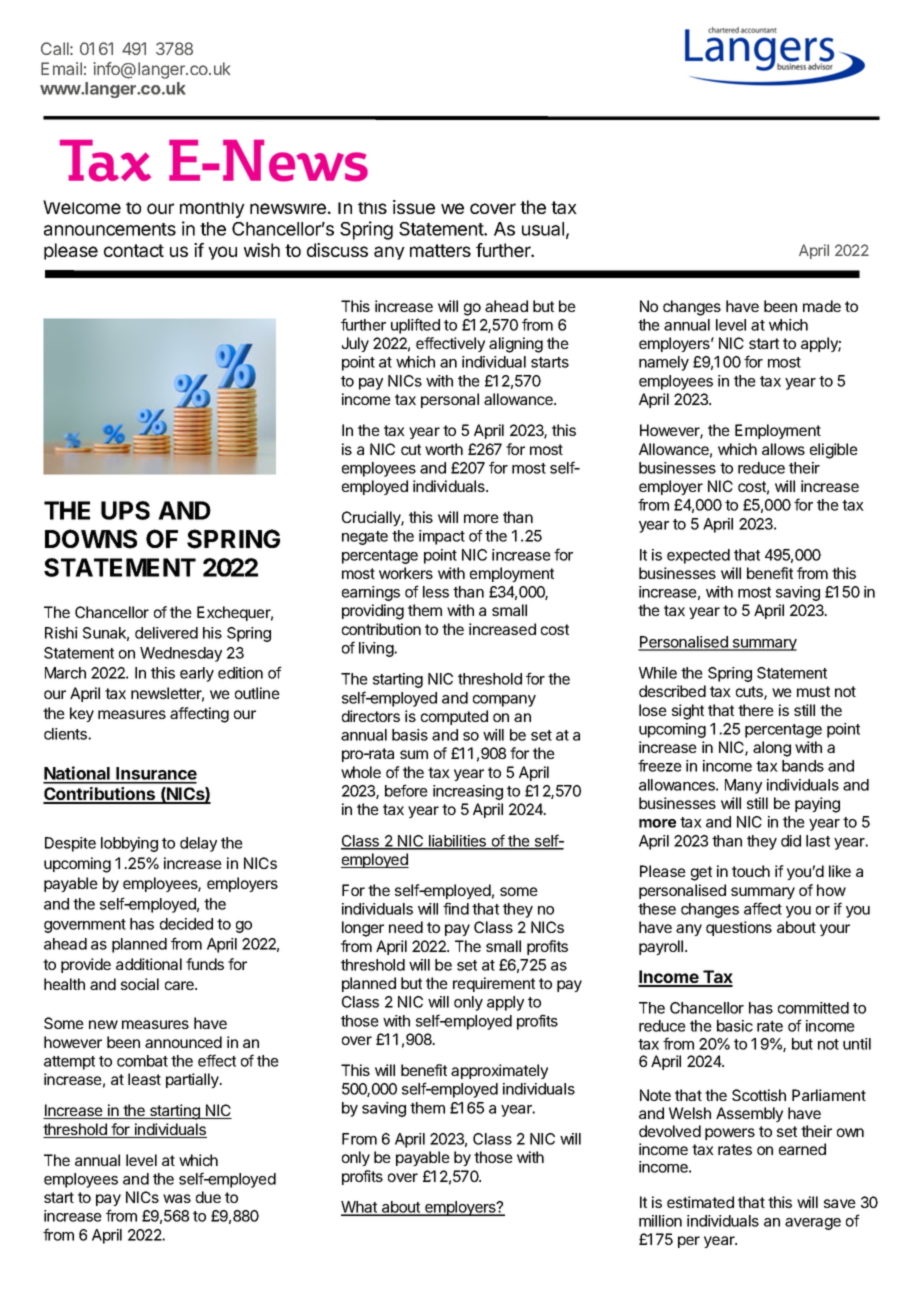 Image resolution: width=924 pixels, height=1308 pixels. What do you see at coordinates (543, 229) in the screenshot?
I see `usual` at bounding box center [543, 229].
